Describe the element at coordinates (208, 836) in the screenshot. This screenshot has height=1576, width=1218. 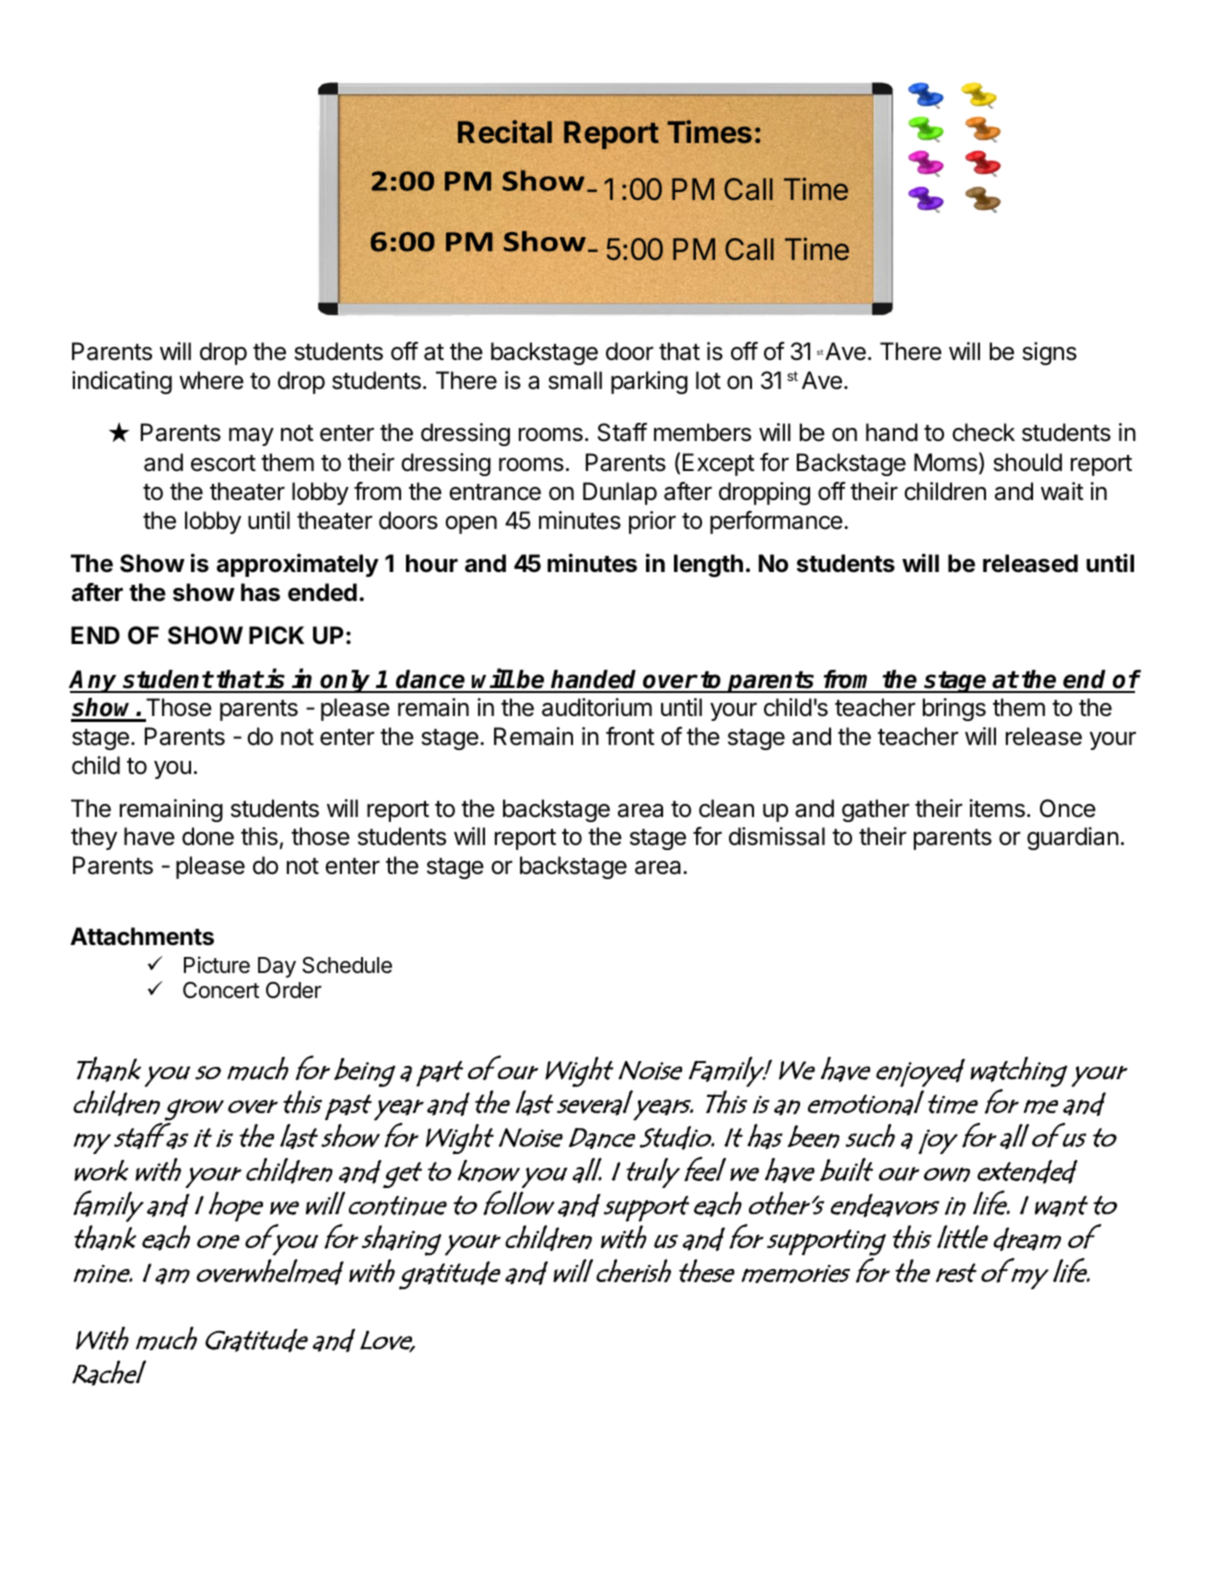
I see `done` at that location.
